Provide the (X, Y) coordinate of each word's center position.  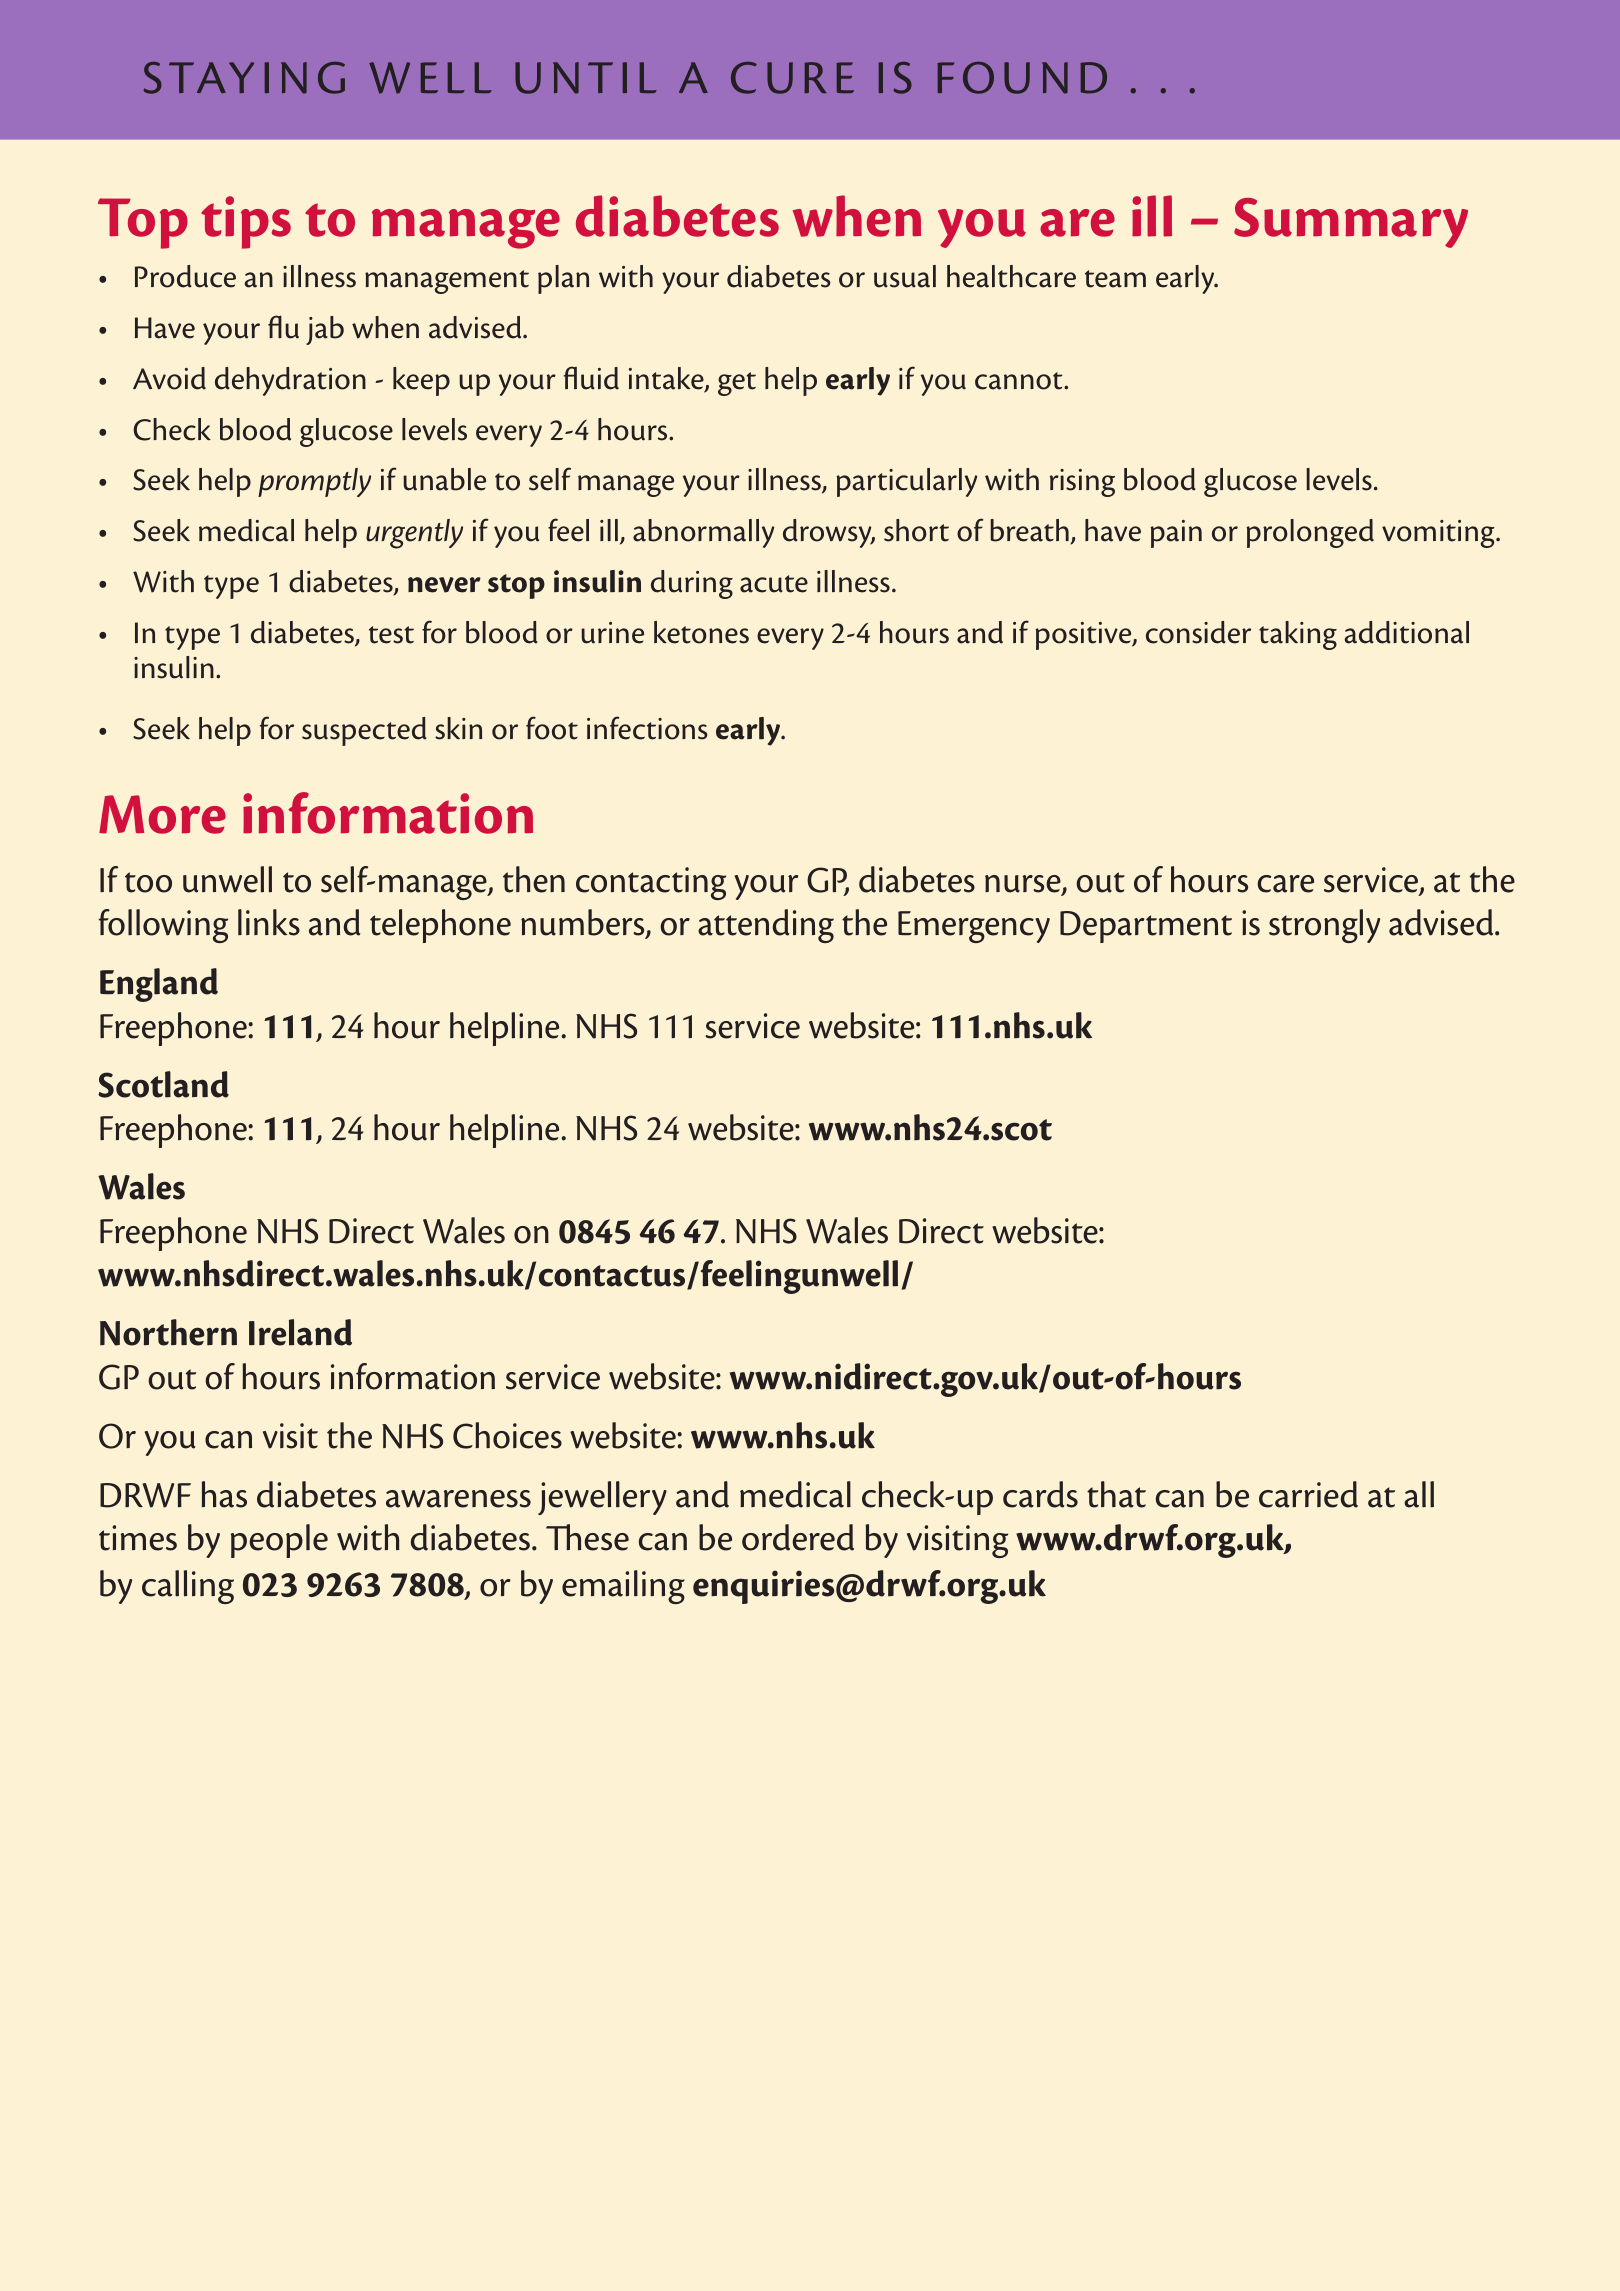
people (279, 1541)
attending (766, 926)
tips (246, 222)
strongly (1324, 926)
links (269, 922)
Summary (1351, 223)
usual (905, 276)
